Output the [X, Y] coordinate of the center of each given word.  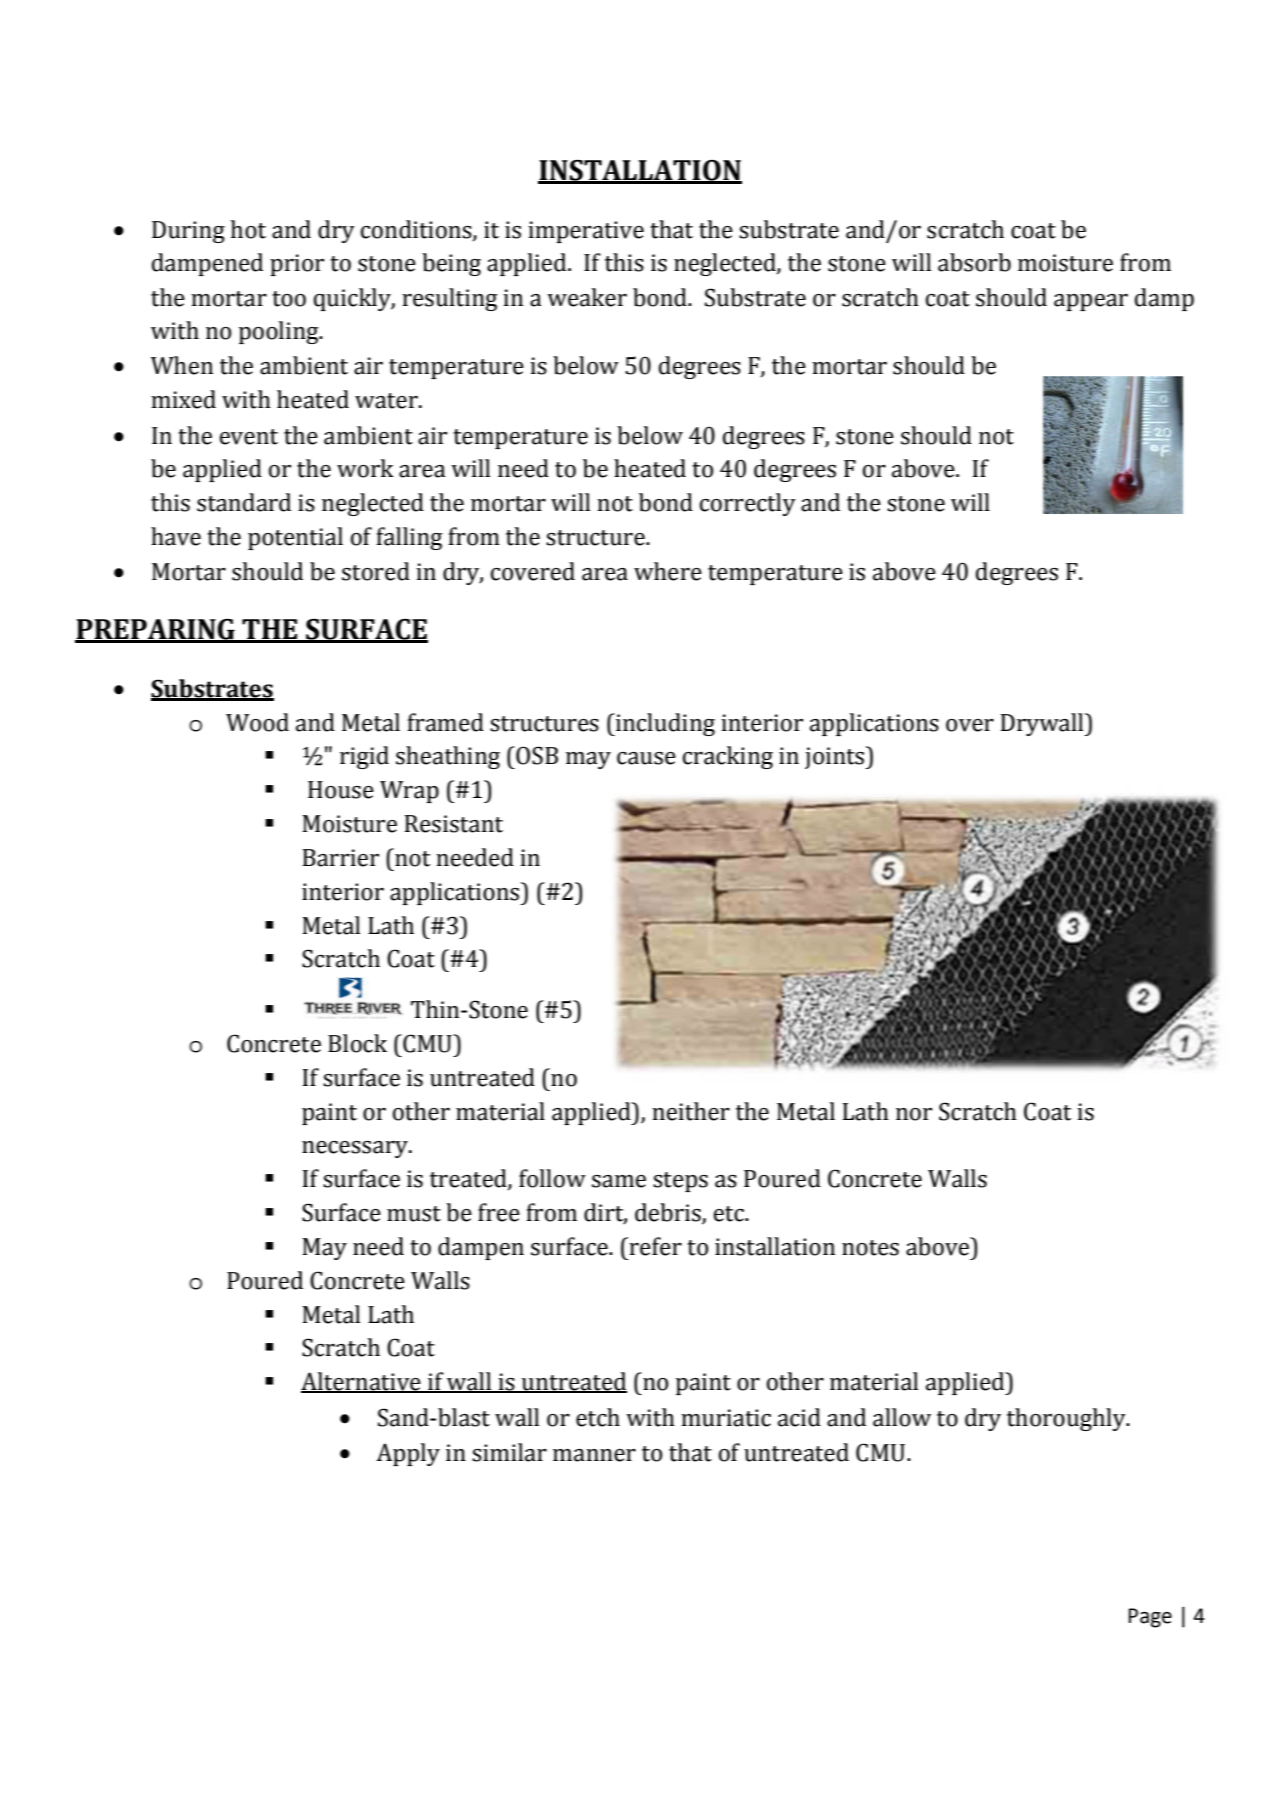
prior [297, 265]
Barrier [341, 858]
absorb [974, 262]
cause [646, 758]
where [668, 571]
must [414, 1214]
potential [295, 538]
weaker [587, 297]
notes [870, 1248]
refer [654, 1246]
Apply [408, 1454]
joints [836, 757]
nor [914, 1114]
